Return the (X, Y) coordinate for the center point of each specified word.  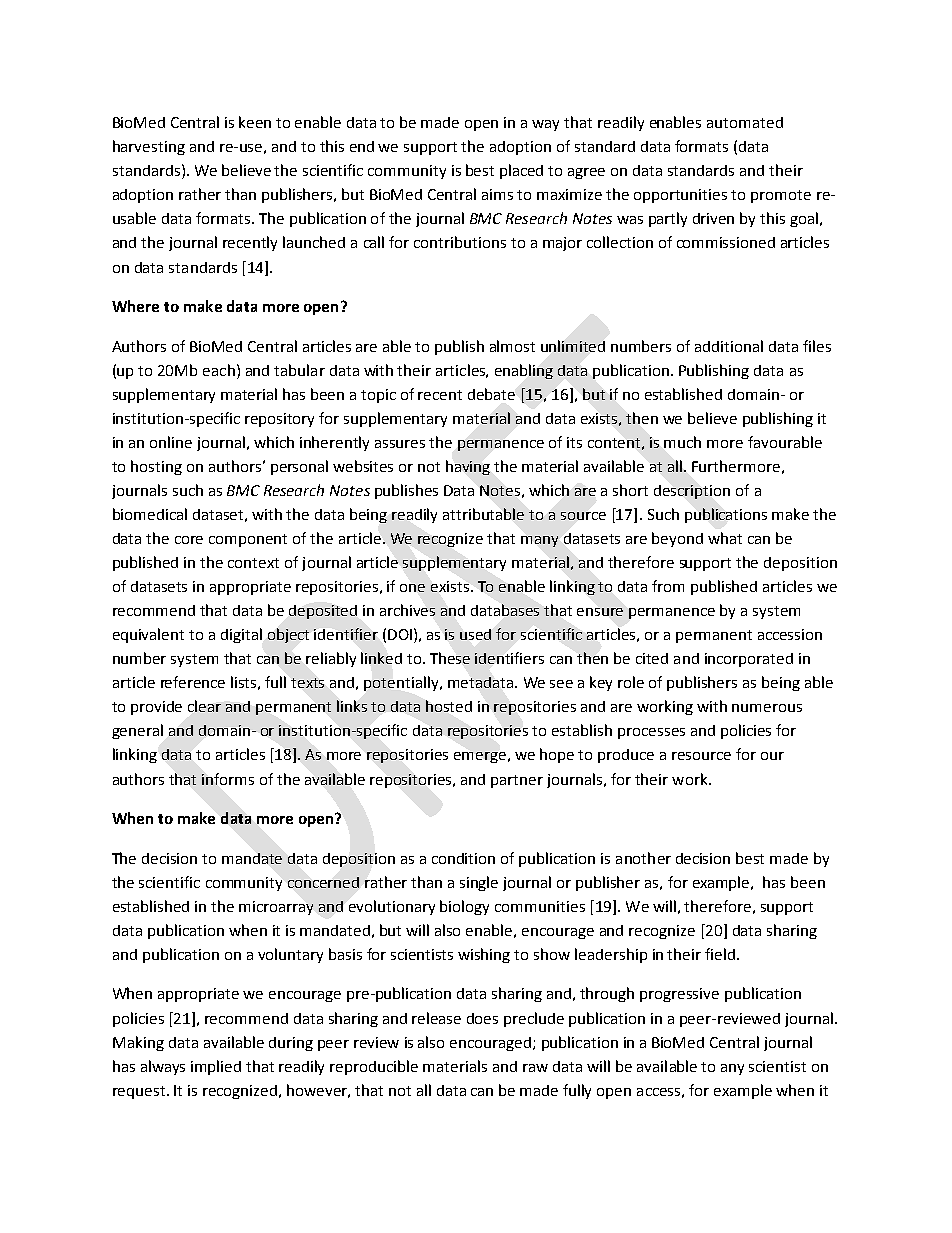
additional (729, 346)
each (219, 370)
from (668, 586)
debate (491, 394)
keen (255, 122)
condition (463, 858)
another (643, 858)
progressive (679, 995)
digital (241, 635)
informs (228, 779)
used (475, 634)
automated (745, 122)
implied (216, 1067)
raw (535, 1068)
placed (521, 171)
